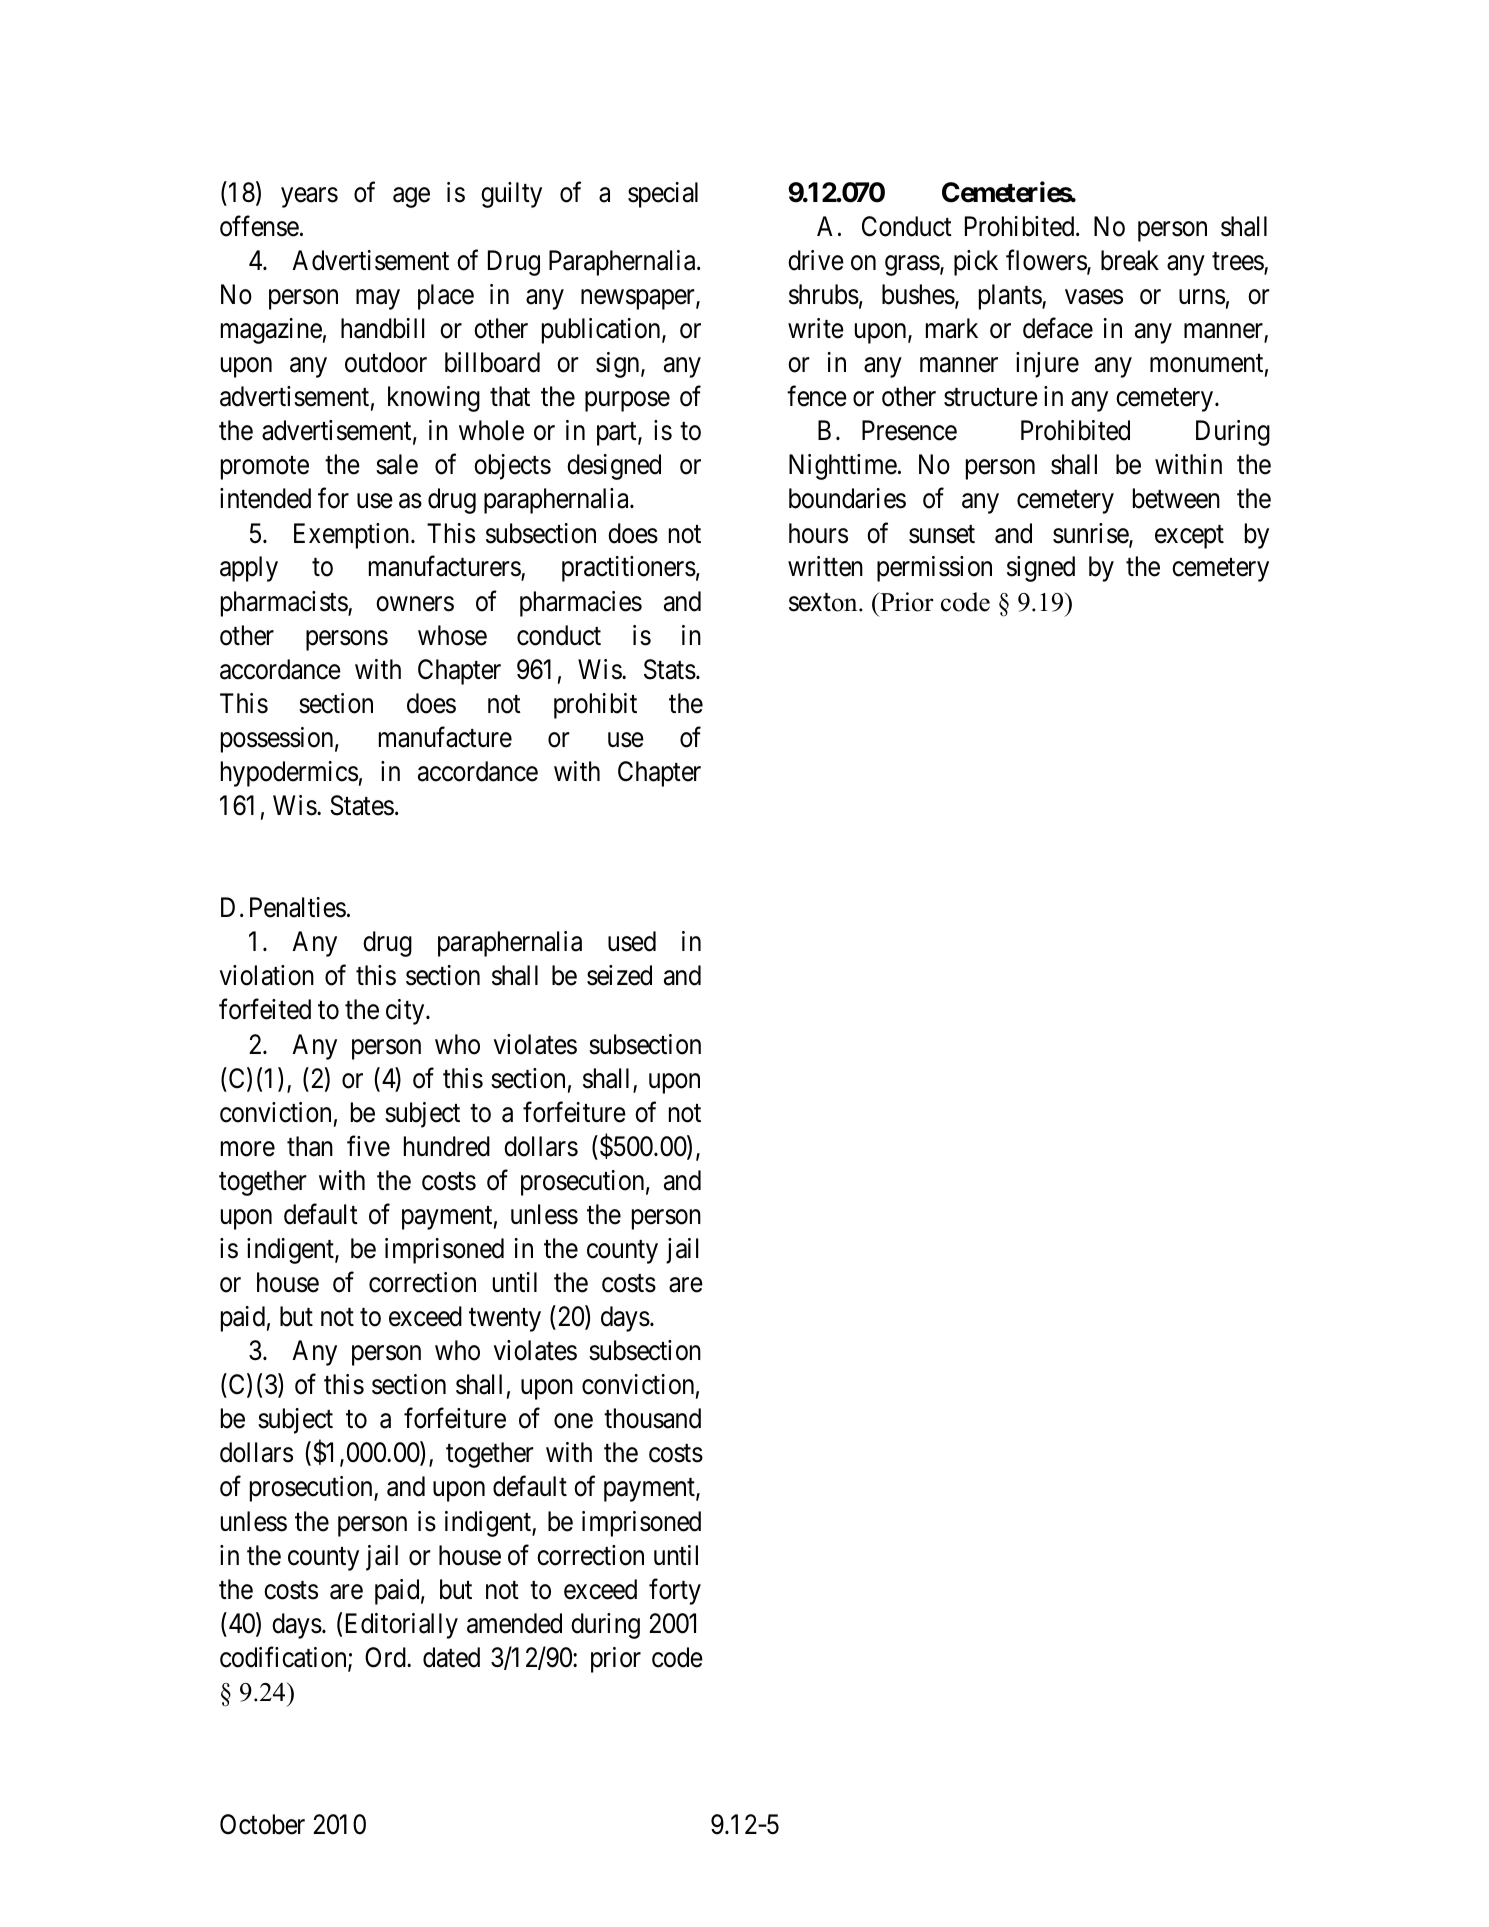 The height and width of the page is (1927, 1489). I want to click on thousand, so click(652, 1418).
